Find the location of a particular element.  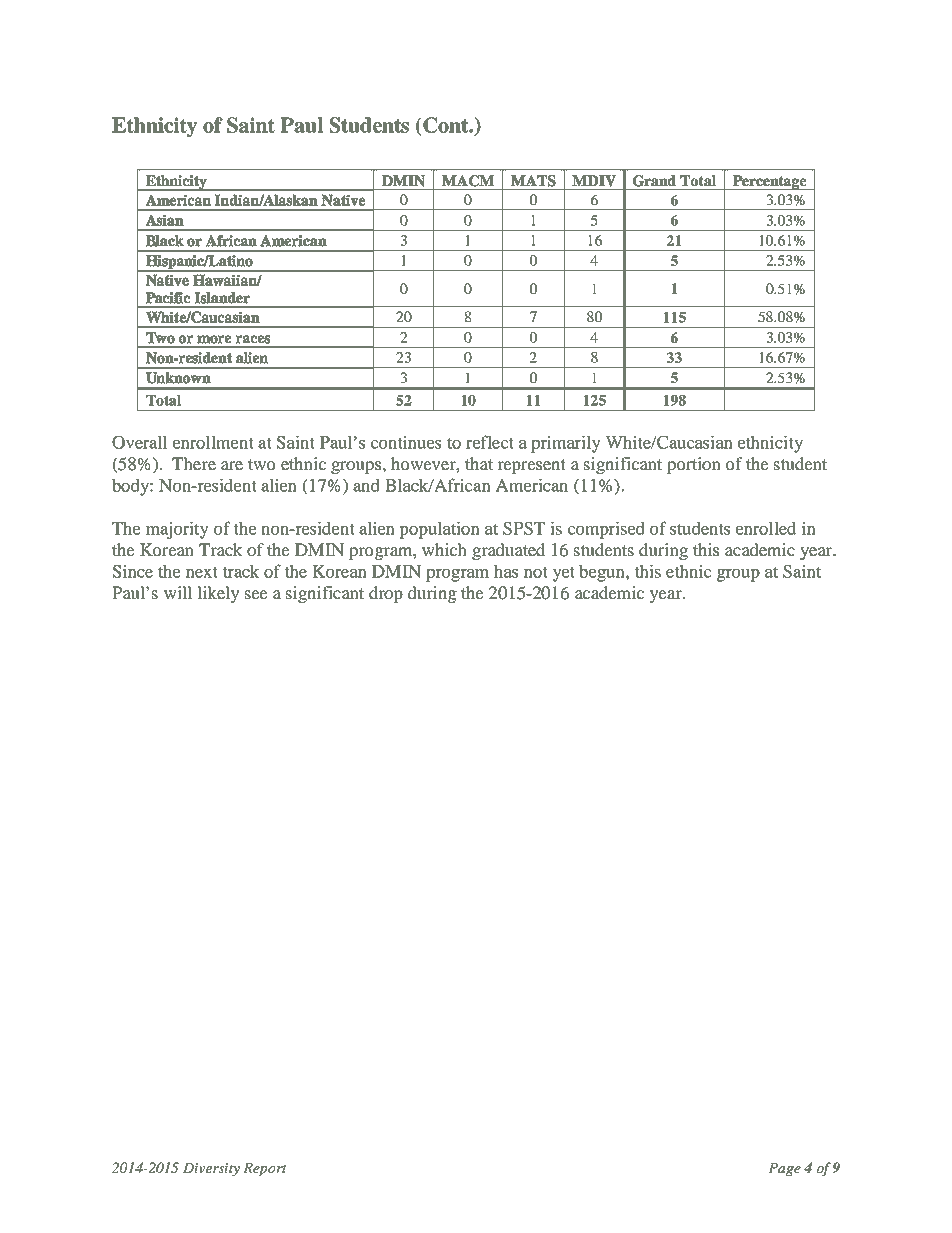

drop is located at coordinates (386, 594).
